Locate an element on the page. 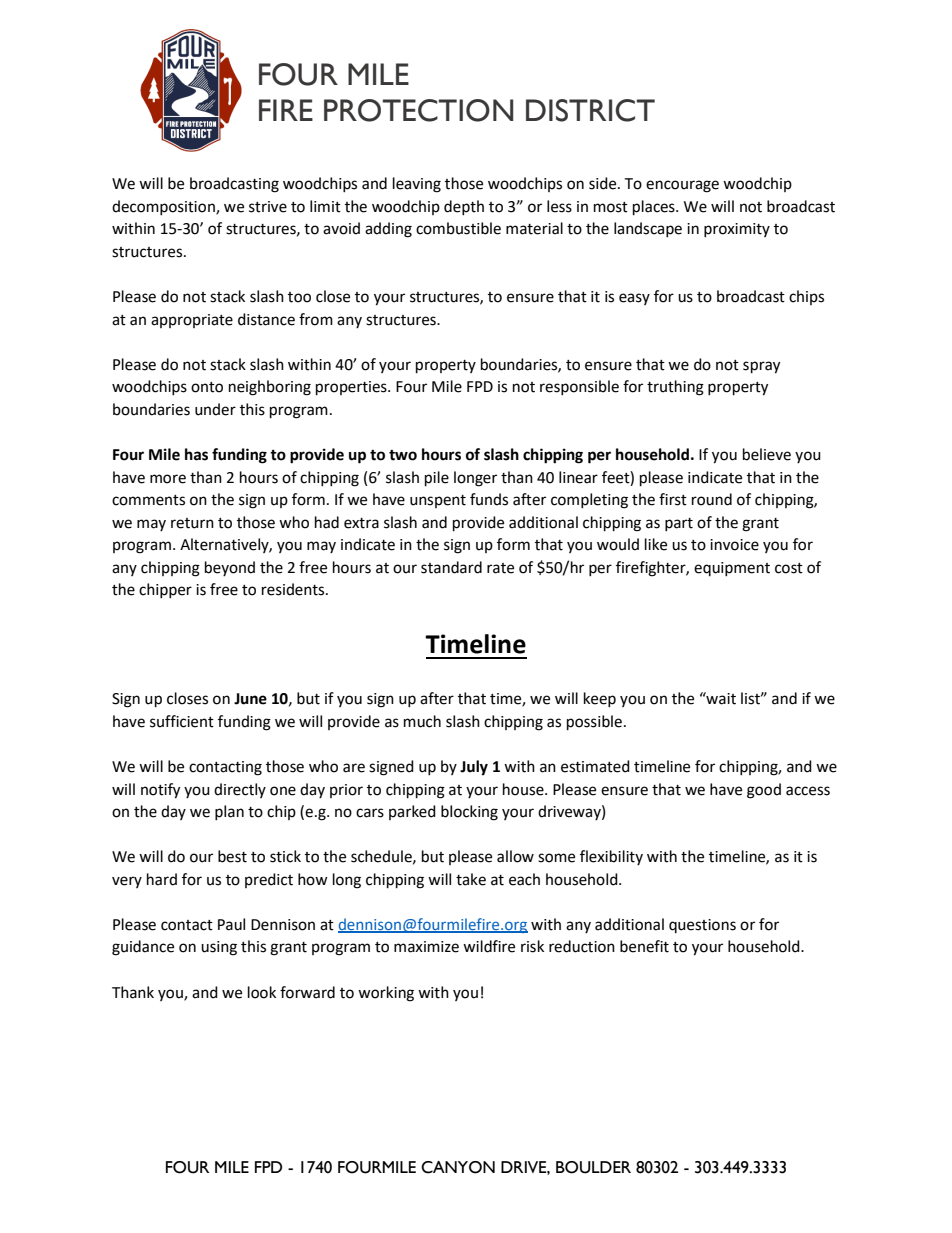 This document has height=1233, width=952. believe is located at coordinates (767, 454).
